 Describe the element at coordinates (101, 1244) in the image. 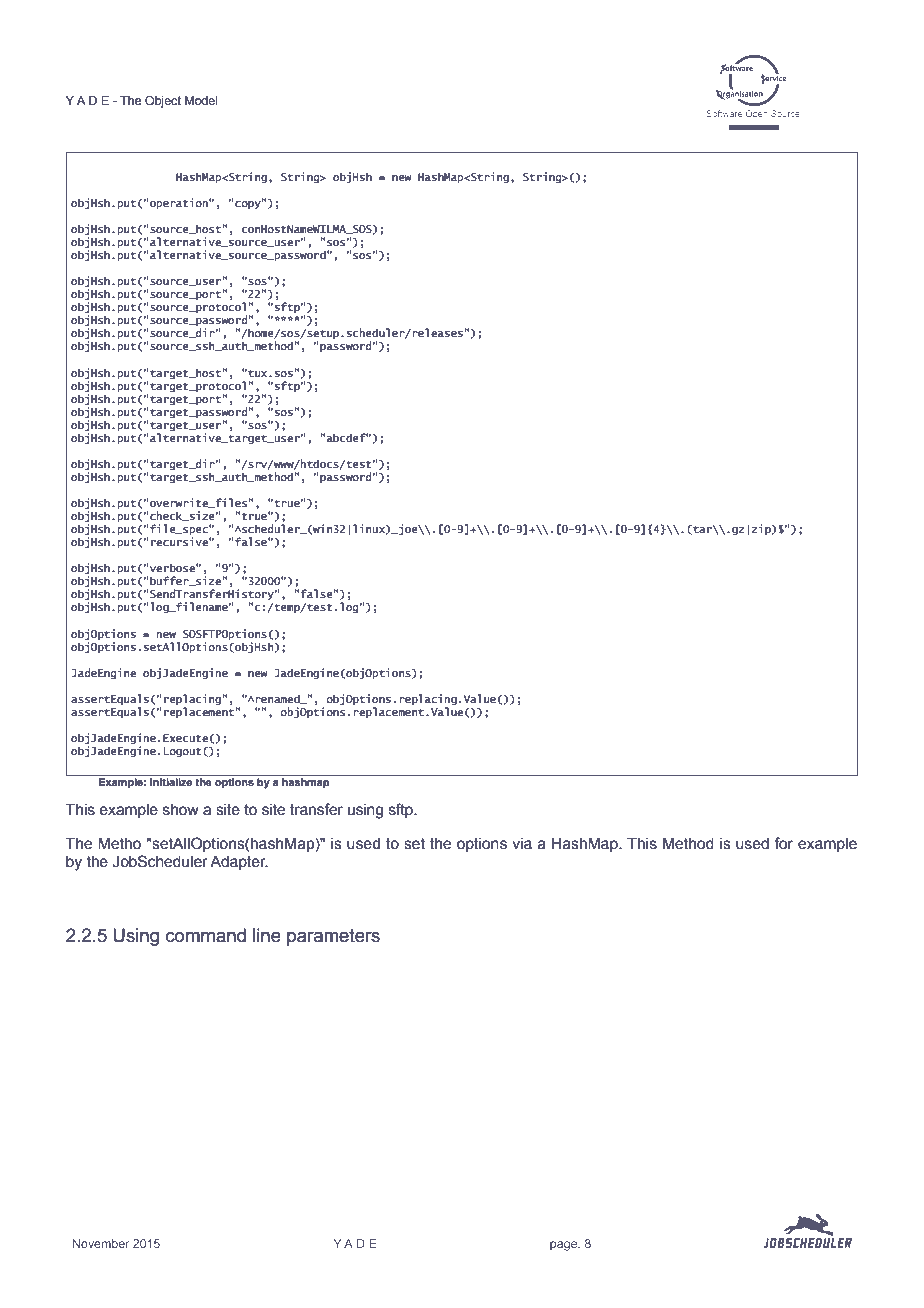

I see `November` at that location.
